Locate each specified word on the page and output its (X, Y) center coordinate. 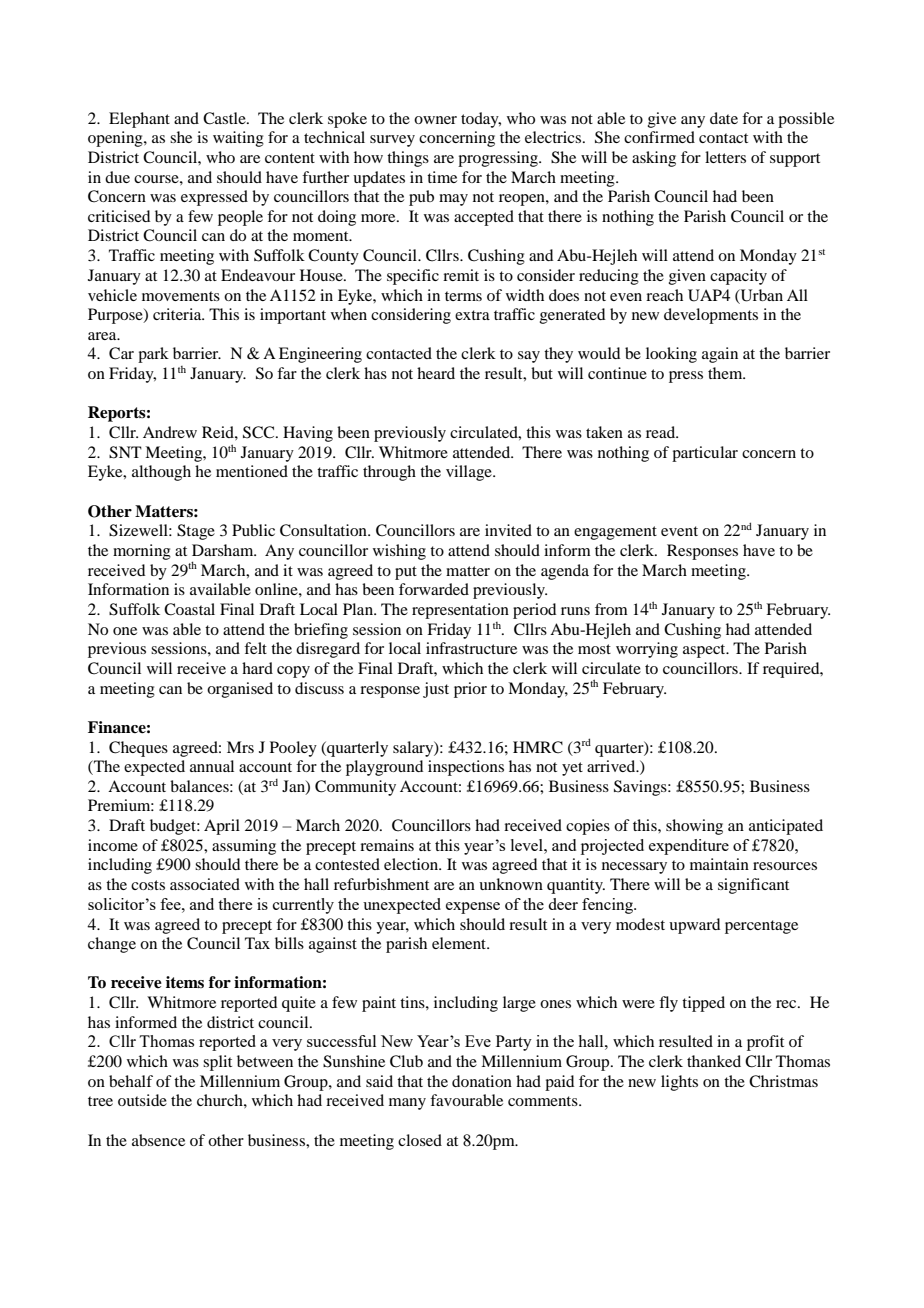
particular (705, 454)
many (407, 1104)
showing (694, 827)
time (442, 177)
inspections (466, 768)
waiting (238, 139)
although (161, 473)
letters (725, 157)
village (470, 473)
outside (142, 1100)
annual (212, 766)
